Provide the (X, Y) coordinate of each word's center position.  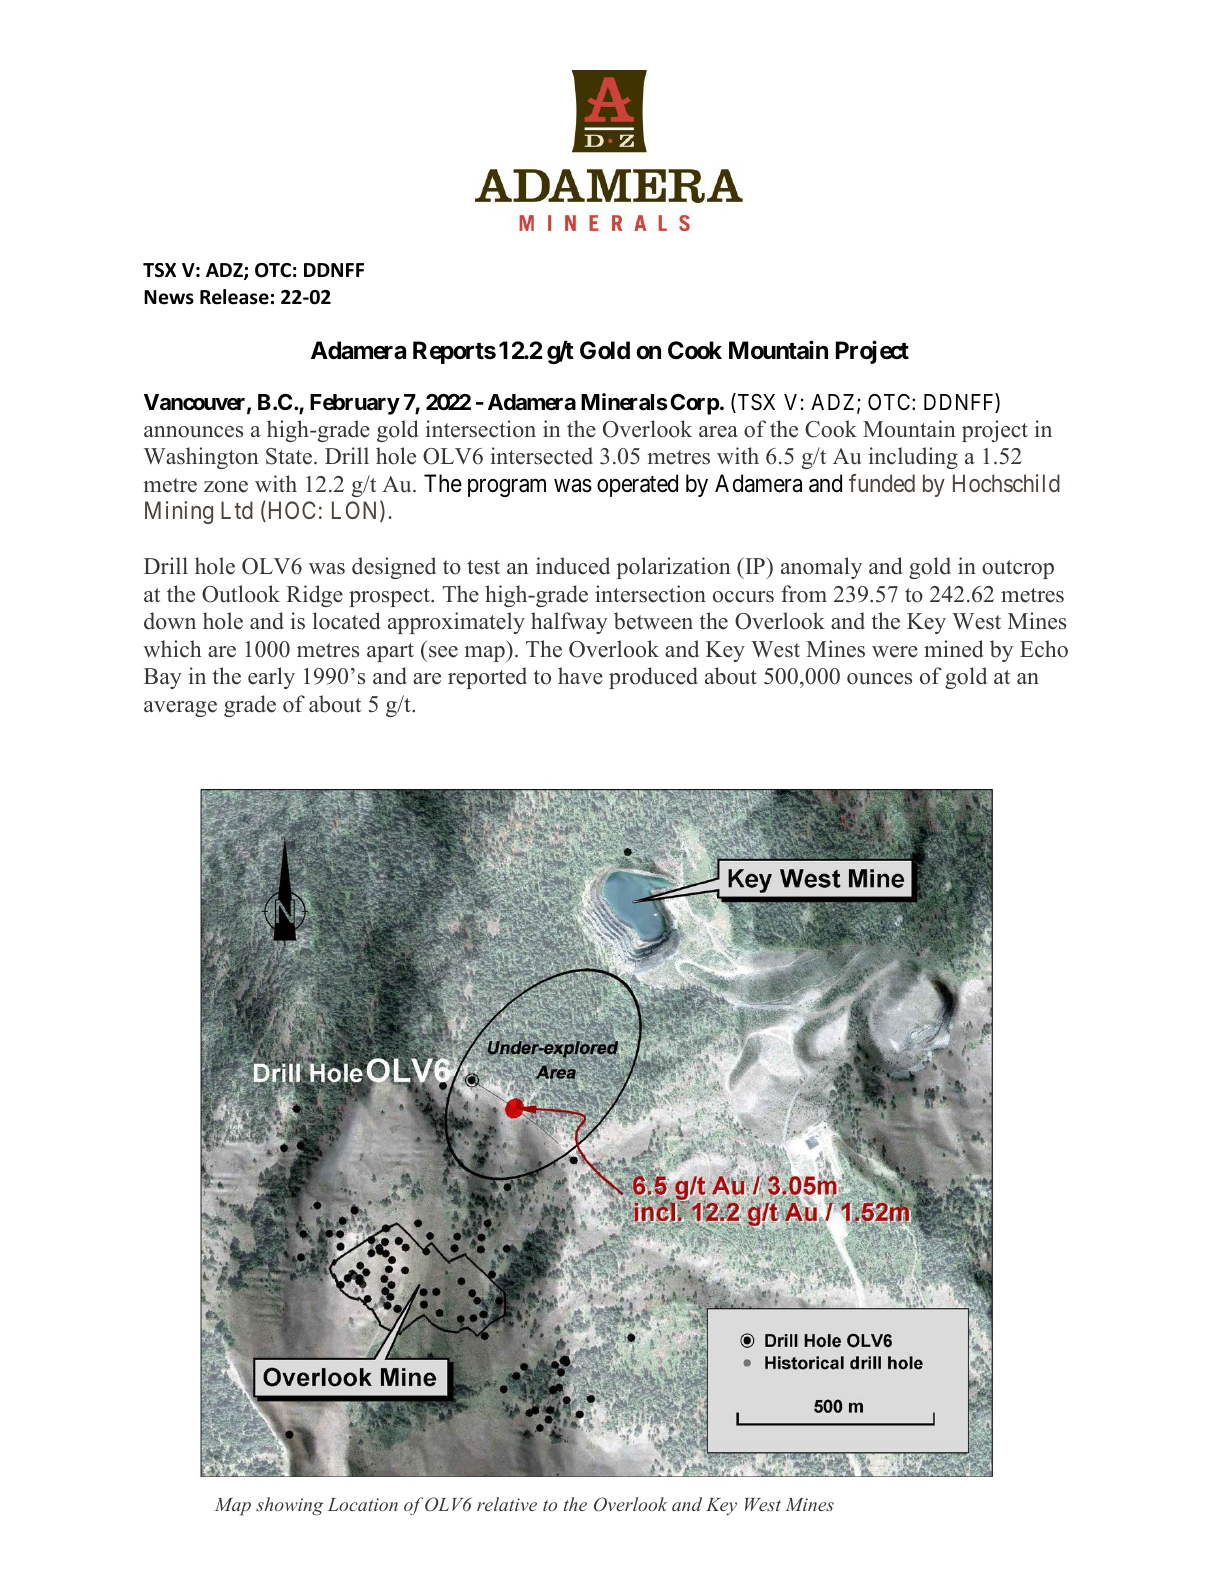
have (580, 676)
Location (363, 1504)
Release (234, 297)
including (913, 458)
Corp (694, 404)
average (180, 709)
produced (653, 678)
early (271, 678)
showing (289, 1506)
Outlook (241, 594)
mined (953, 649)
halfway (569, 623)
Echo (1044, 649)
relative (507, 1504)
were (895, 652)
